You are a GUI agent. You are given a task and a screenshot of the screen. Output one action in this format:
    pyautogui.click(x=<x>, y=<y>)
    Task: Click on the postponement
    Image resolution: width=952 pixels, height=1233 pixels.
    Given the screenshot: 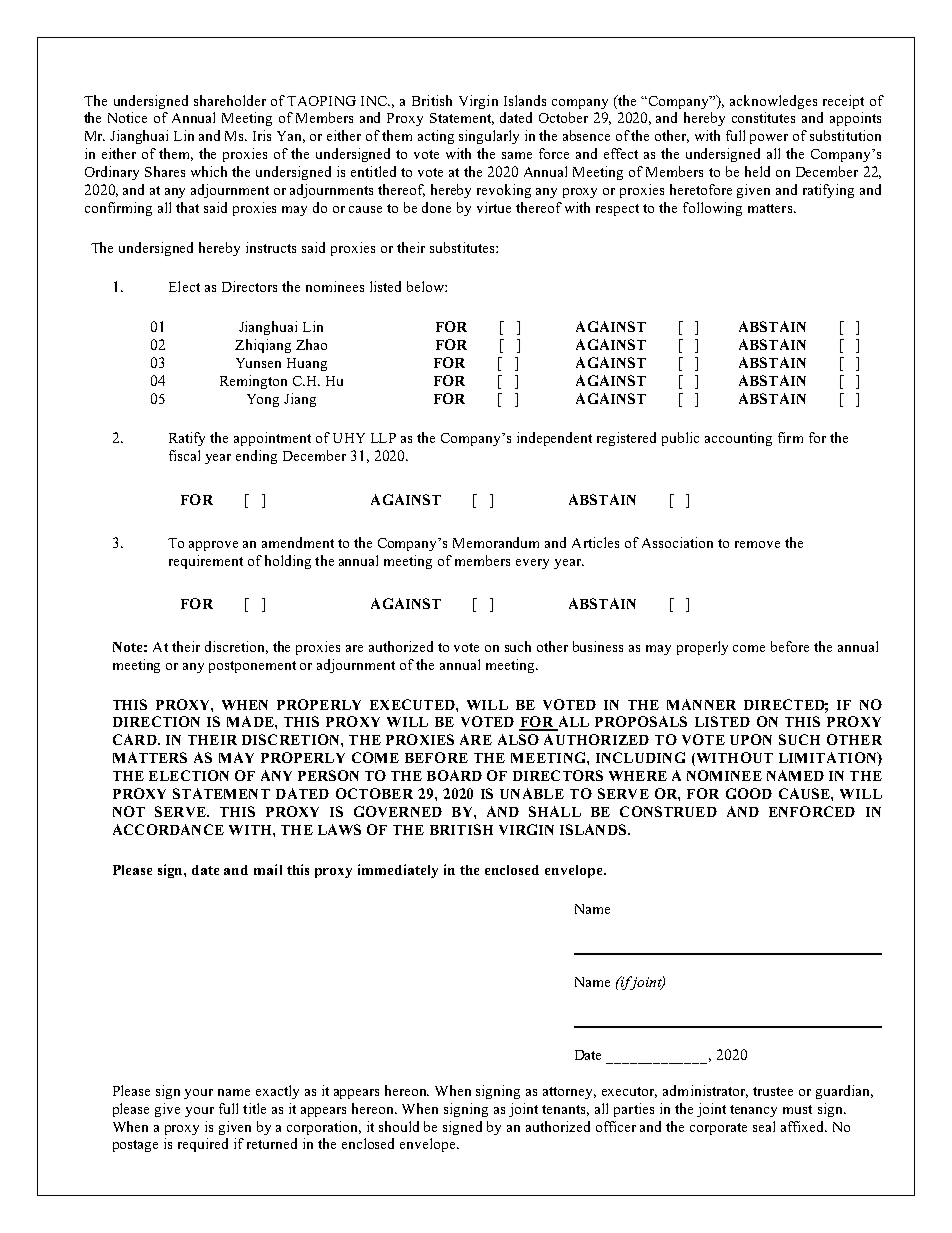 What is the action you would take?
    pyautogui.click(x=252, y=667)
